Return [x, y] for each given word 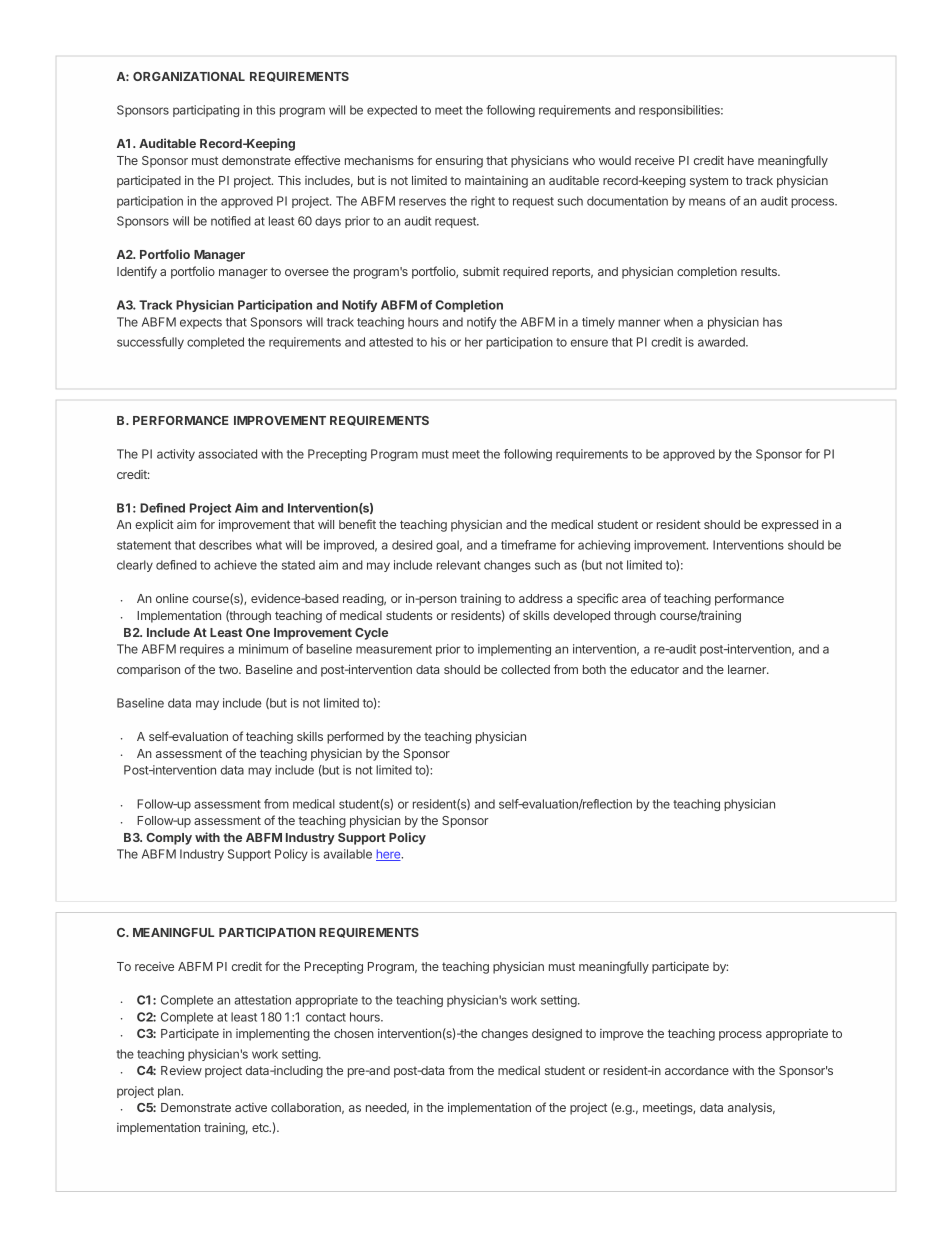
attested [391, 342]
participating [206, 111]
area [634, 599]
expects [201, 323]
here [389, 855]
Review [181, 1070]
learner [748, 669]
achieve [235, 565]
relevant [459, 565]
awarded [722, 342]
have [741, 160]
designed [557, 1035]
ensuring [459, 162]
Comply [169, 839]
